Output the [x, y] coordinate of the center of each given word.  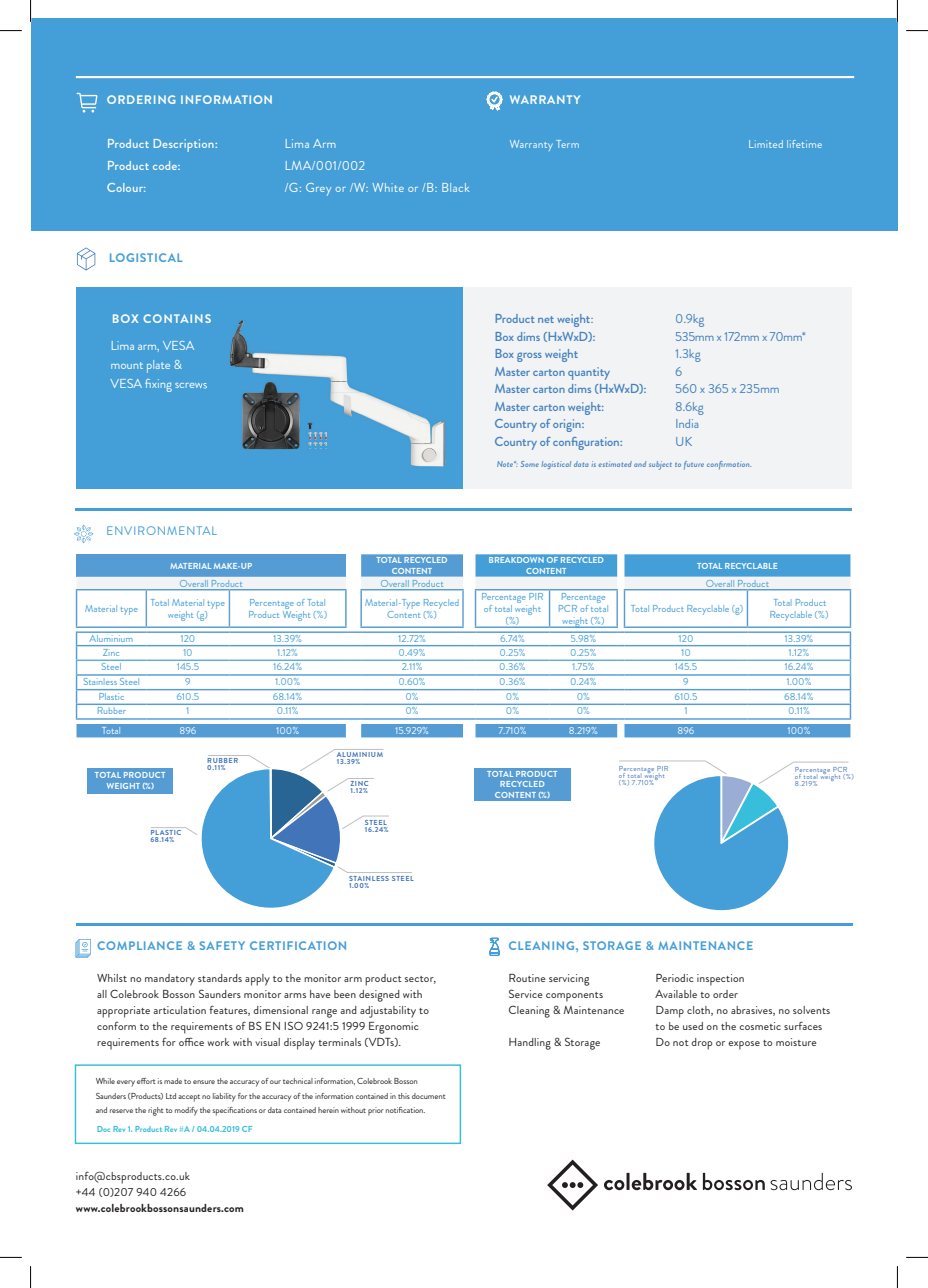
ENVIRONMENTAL [162, 530]
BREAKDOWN [516, 560]
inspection [720, 980]
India [687, 423]
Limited [766, 144]
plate [158, 366]
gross [529, 357]
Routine [527, 978]
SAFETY [222, 945]
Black [455, 187]
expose [744, 1045]
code [166, 165]
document [429, 1096]
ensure [204, 1082]
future [694, 465]
